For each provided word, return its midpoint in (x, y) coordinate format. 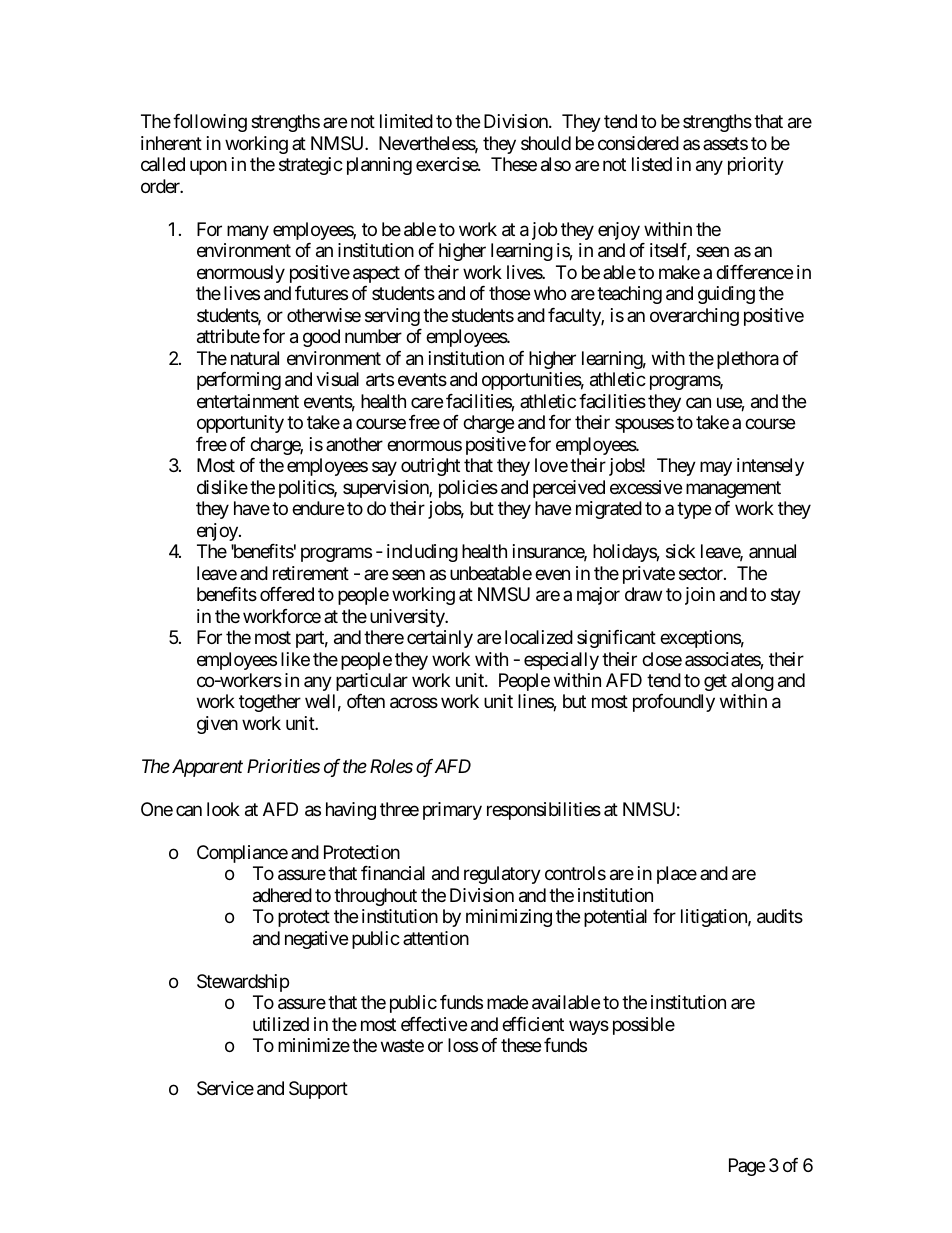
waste (402, 1046)
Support (318, 1090)
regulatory (502, 875)
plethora (748, 360)
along (752, 682)
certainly (440, 639)
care (427, 402)
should (546, 143)
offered (287, 594)
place (677, 875)
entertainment (248, 401)
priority (756, 166)
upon (208, 168)
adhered (282, 895)
